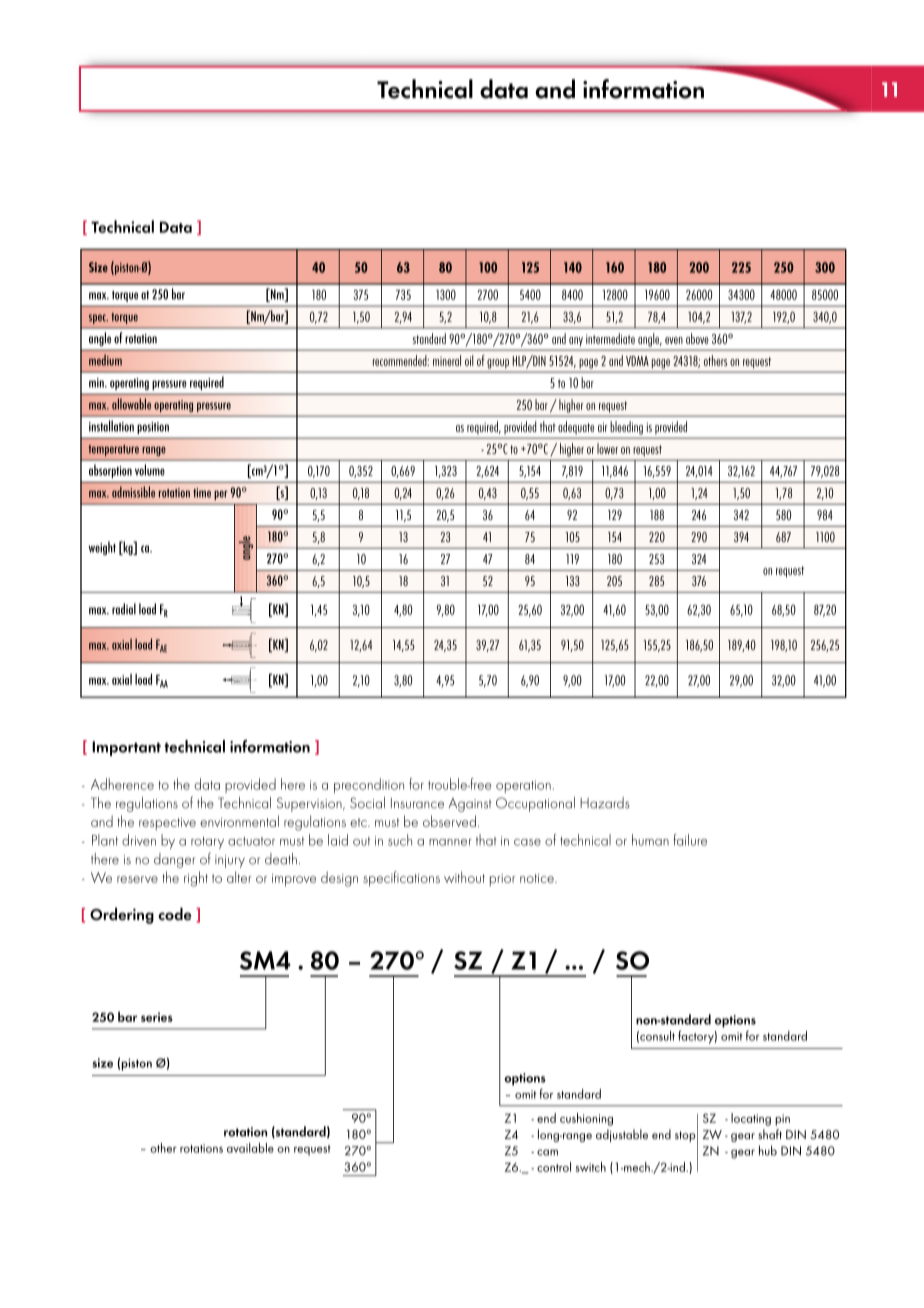 Image resolution: width=924 pixels, height=1308 pixels. What do you see at coordinates (105, 360) in the screenshot?
I see `medium` at bounding box center [105, 360].
